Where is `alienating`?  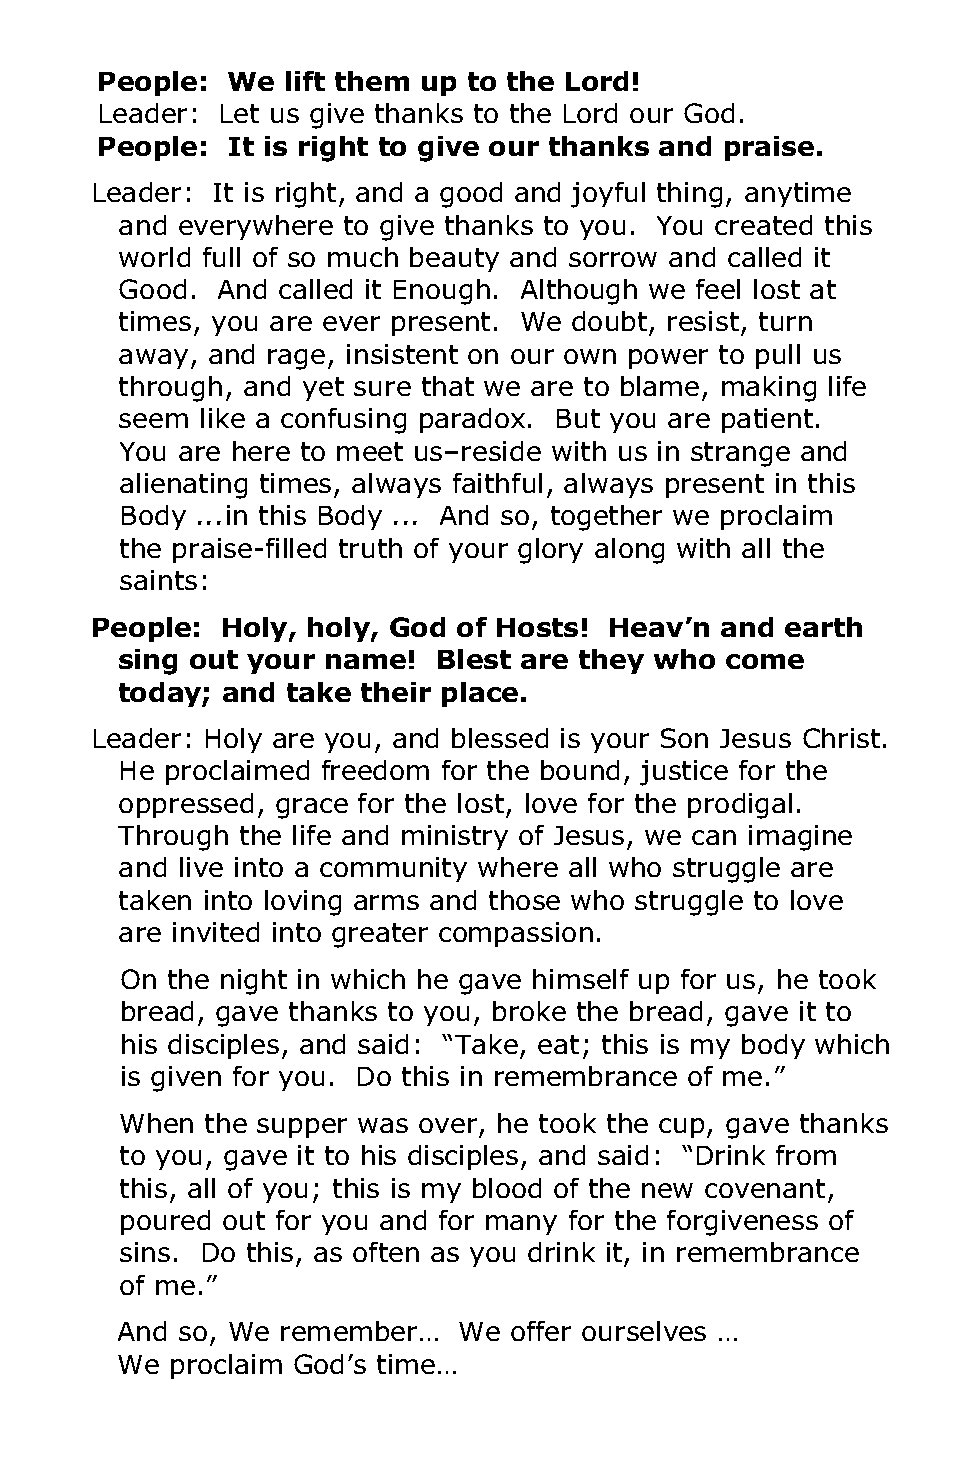 alienating is located at coordinates (183, 486).
